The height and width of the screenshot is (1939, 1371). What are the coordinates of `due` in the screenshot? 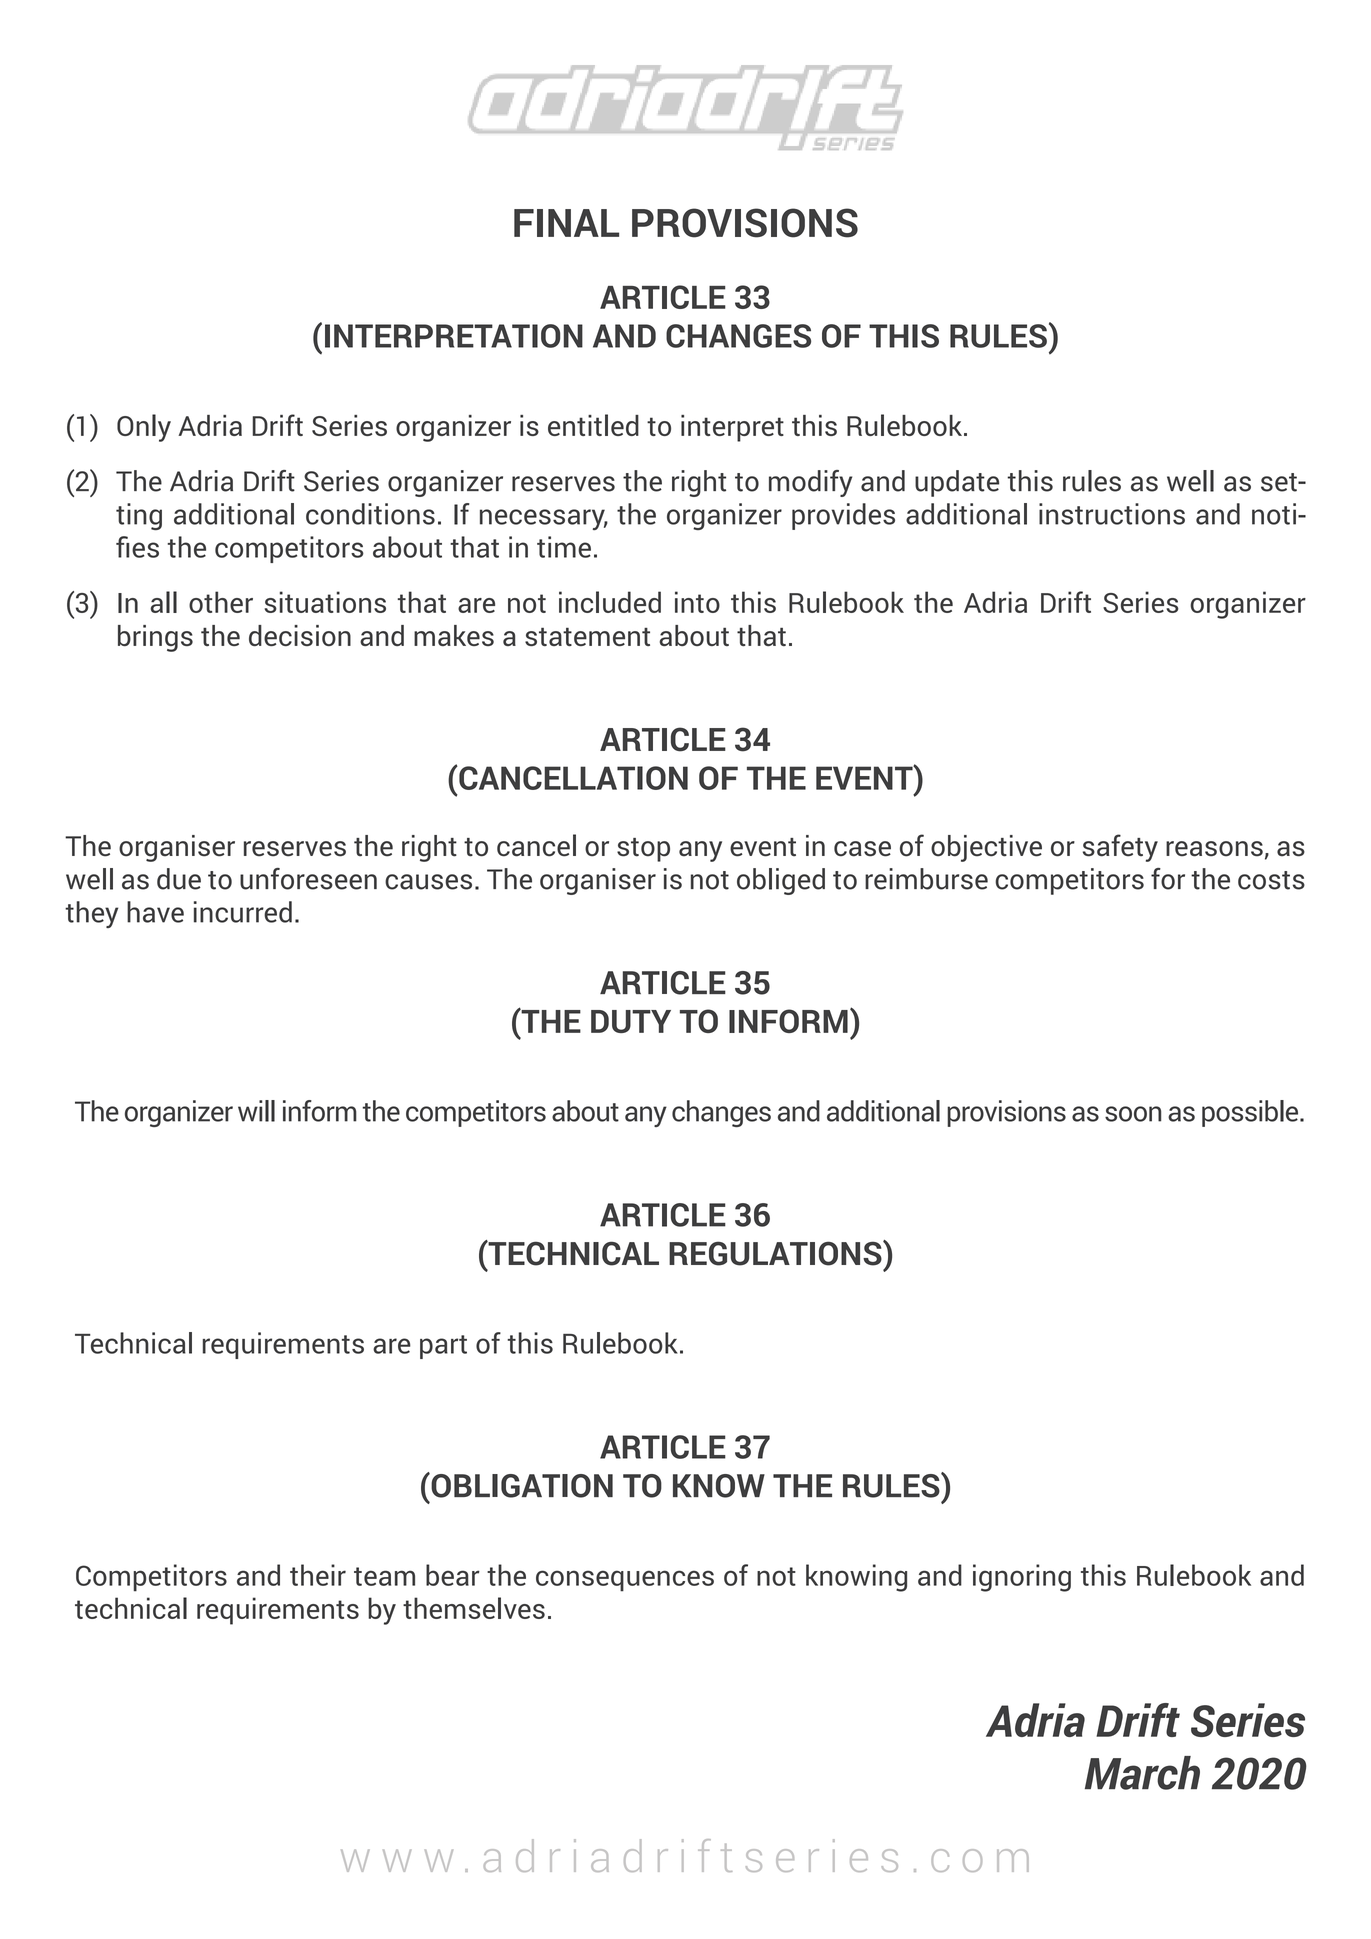 It's located at (179, 879).
